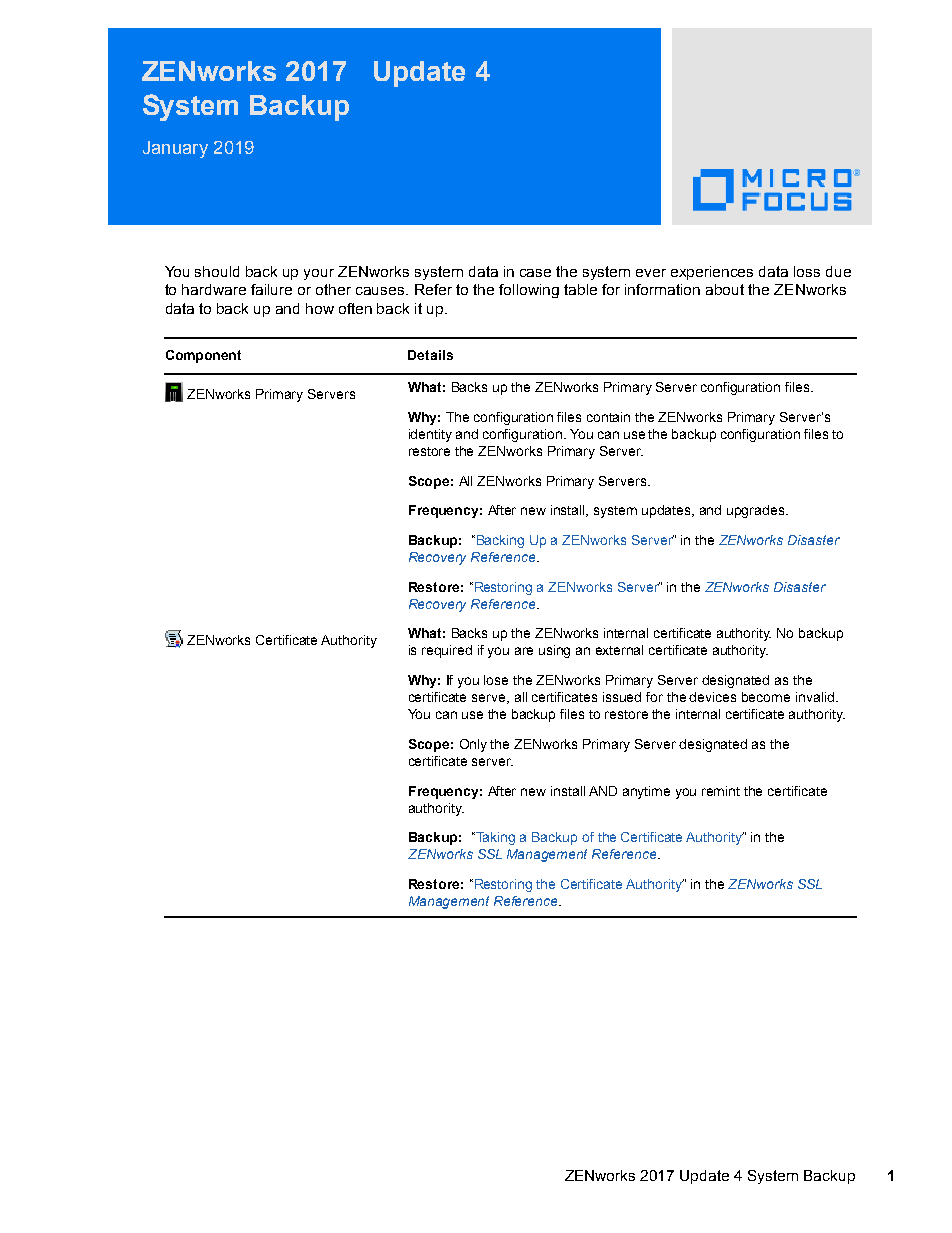  Describe the element at coordinates (535, 273) in the screenshot. I see `case` at that location.
